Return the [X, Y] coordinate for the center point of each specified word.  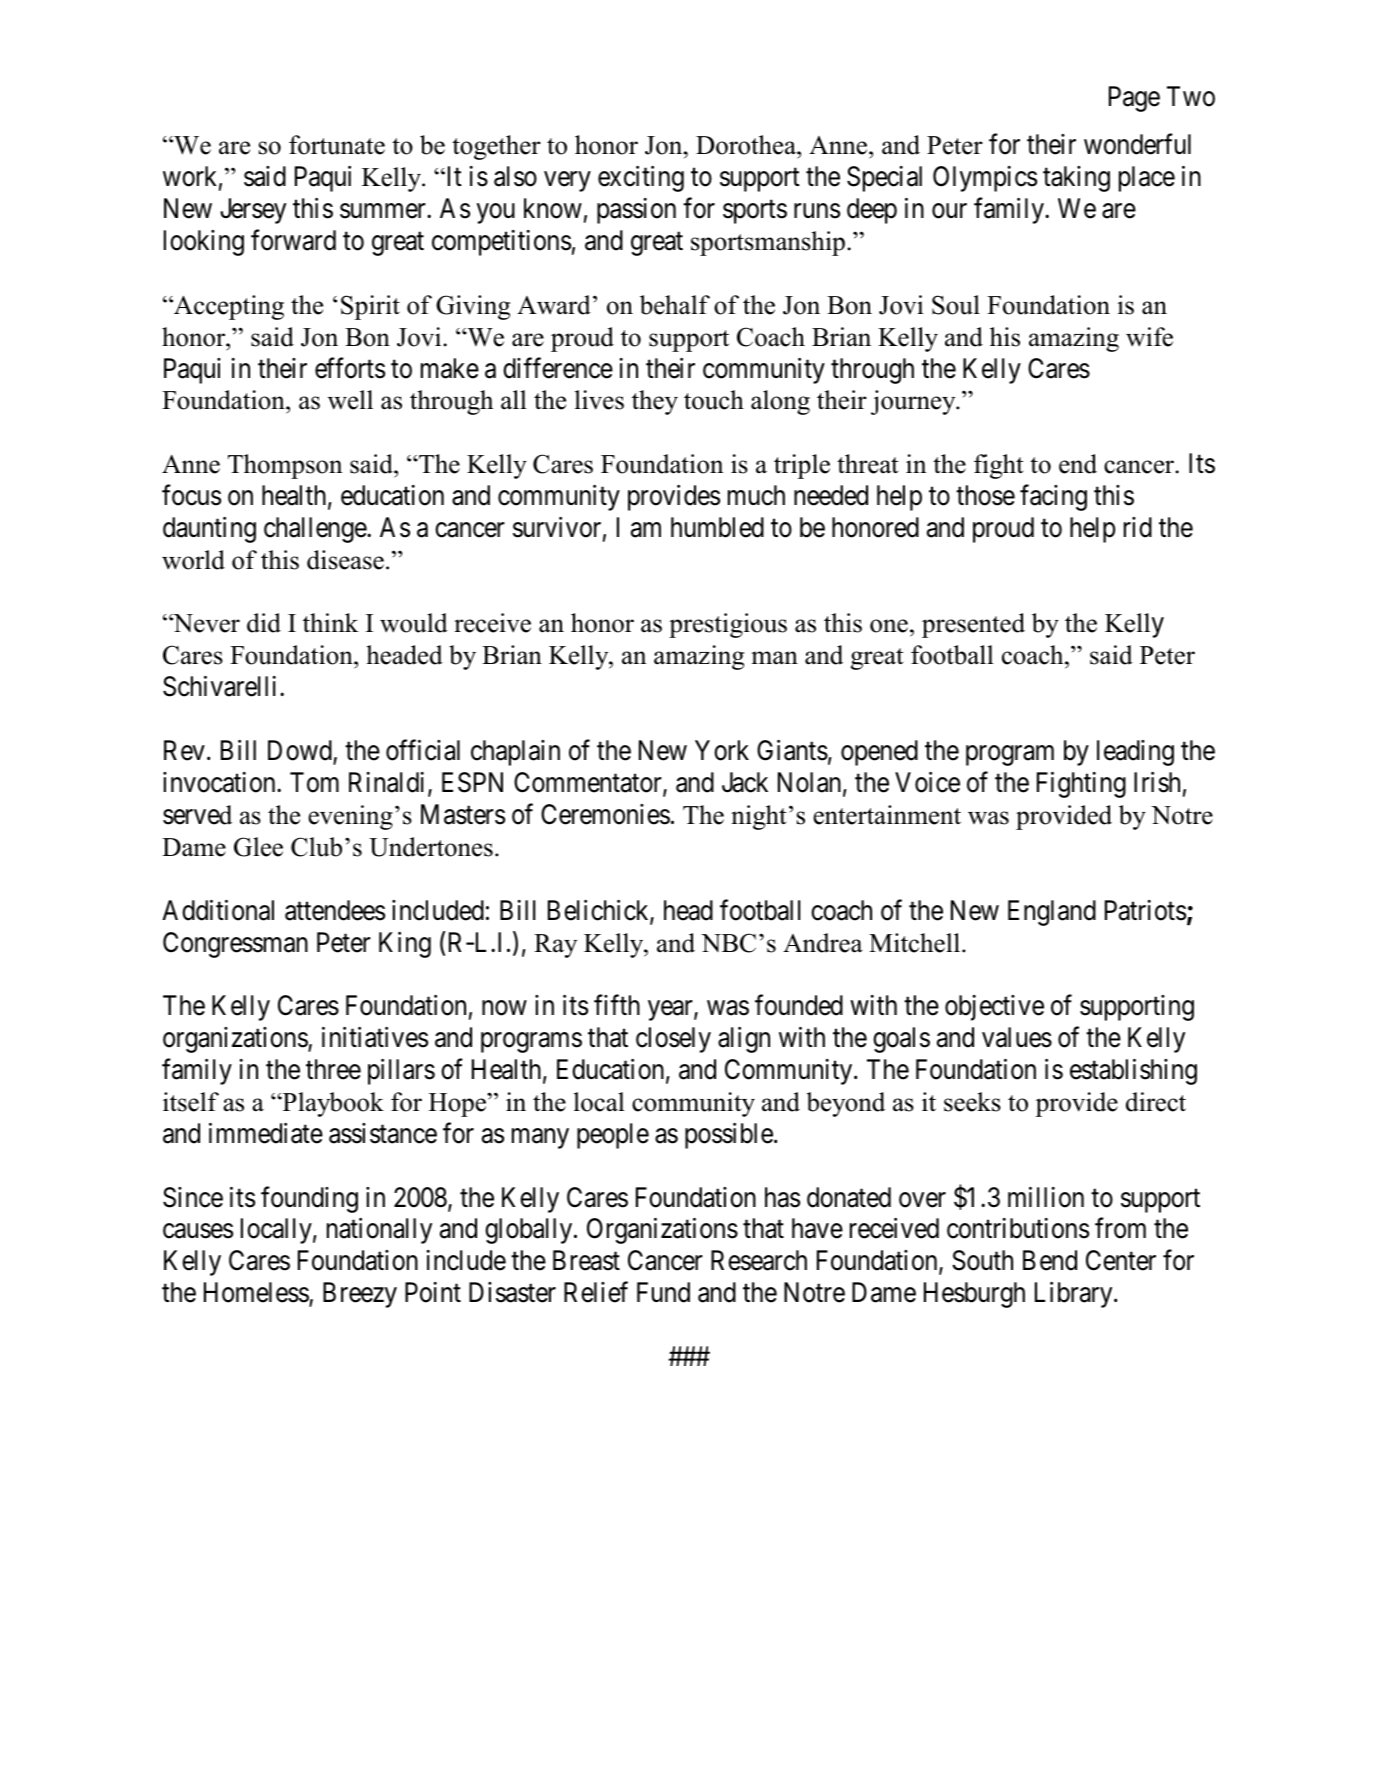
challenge [316, 530]
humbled [717, 527]
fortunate [337, 145]
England [1052, 913]
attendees [335, 910]
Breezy [360, 1295]
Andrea [823, 943]
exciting [641, 179]
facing [1053, 498]
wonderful [1137, 144]
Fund [663, 1292]
